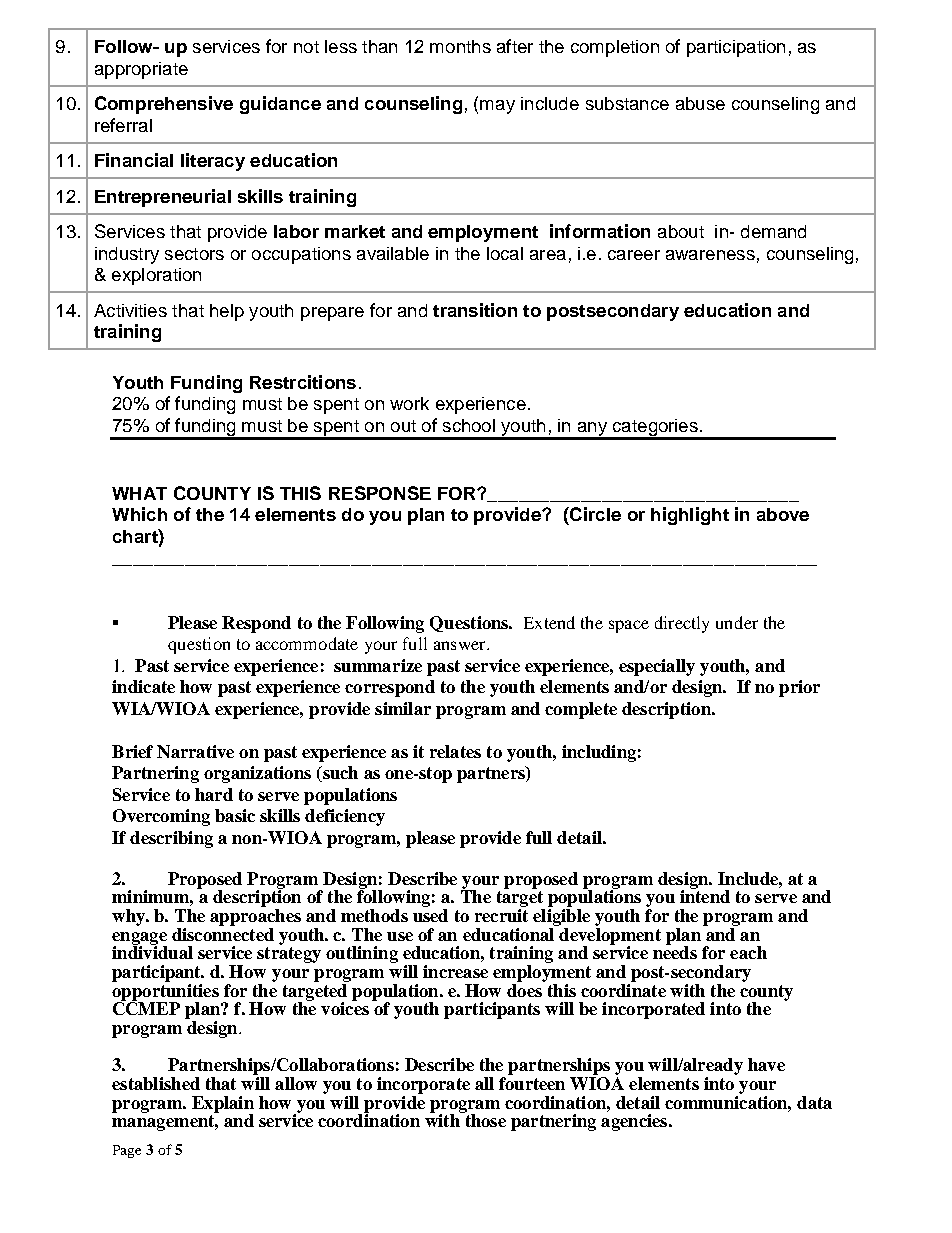  I want to click on those, so click(484, 1119).
